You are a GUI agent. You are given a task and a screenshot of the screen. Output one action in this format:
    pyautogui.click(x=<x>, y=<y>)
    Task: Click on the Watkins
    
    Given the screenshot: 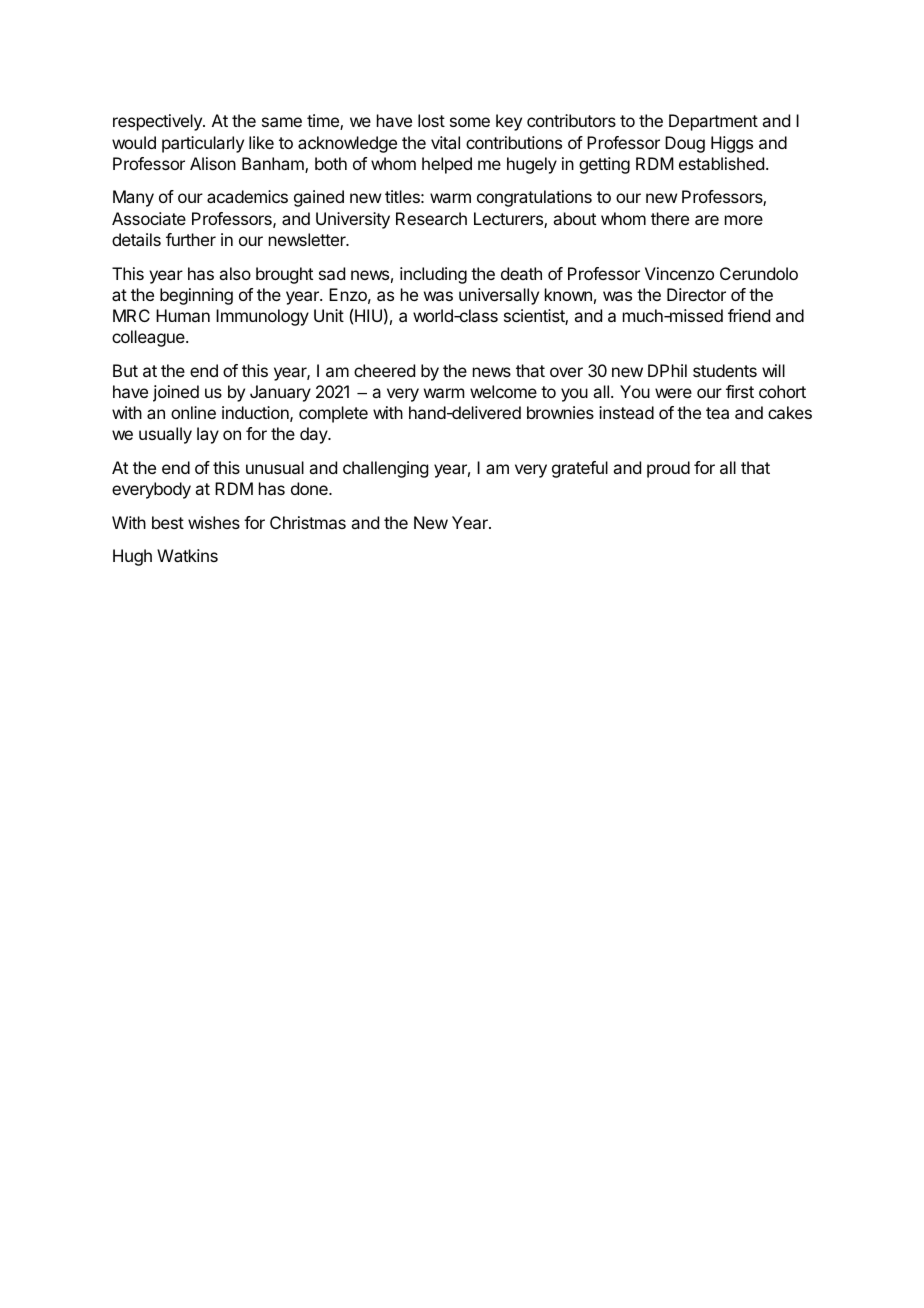 What is the action you would take?
    pyautogui.click(x=187, y=555)
